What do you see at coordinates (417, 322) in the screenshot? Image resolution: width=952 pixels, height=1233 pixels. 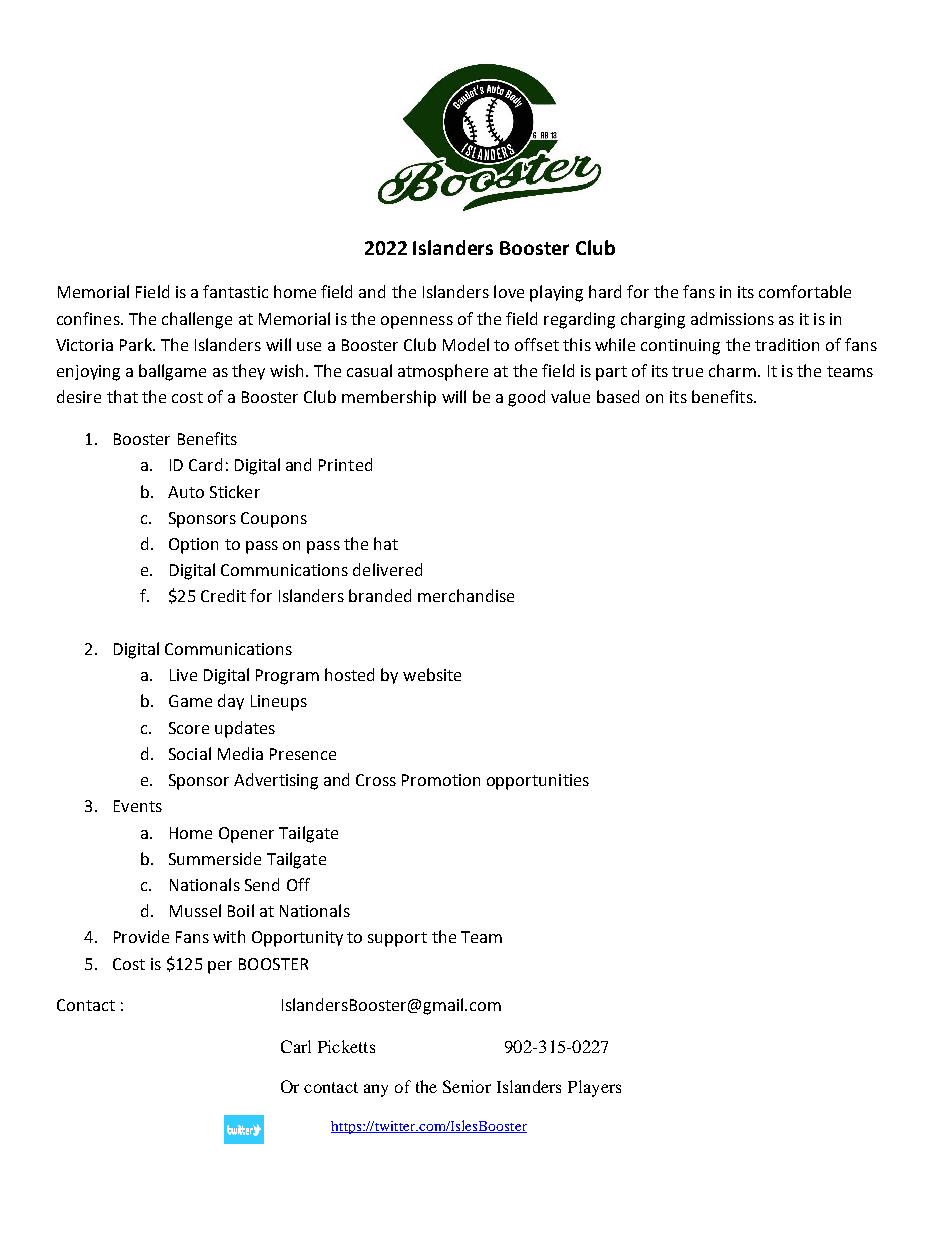 I see `openness` at bounding box center [417, 322].
